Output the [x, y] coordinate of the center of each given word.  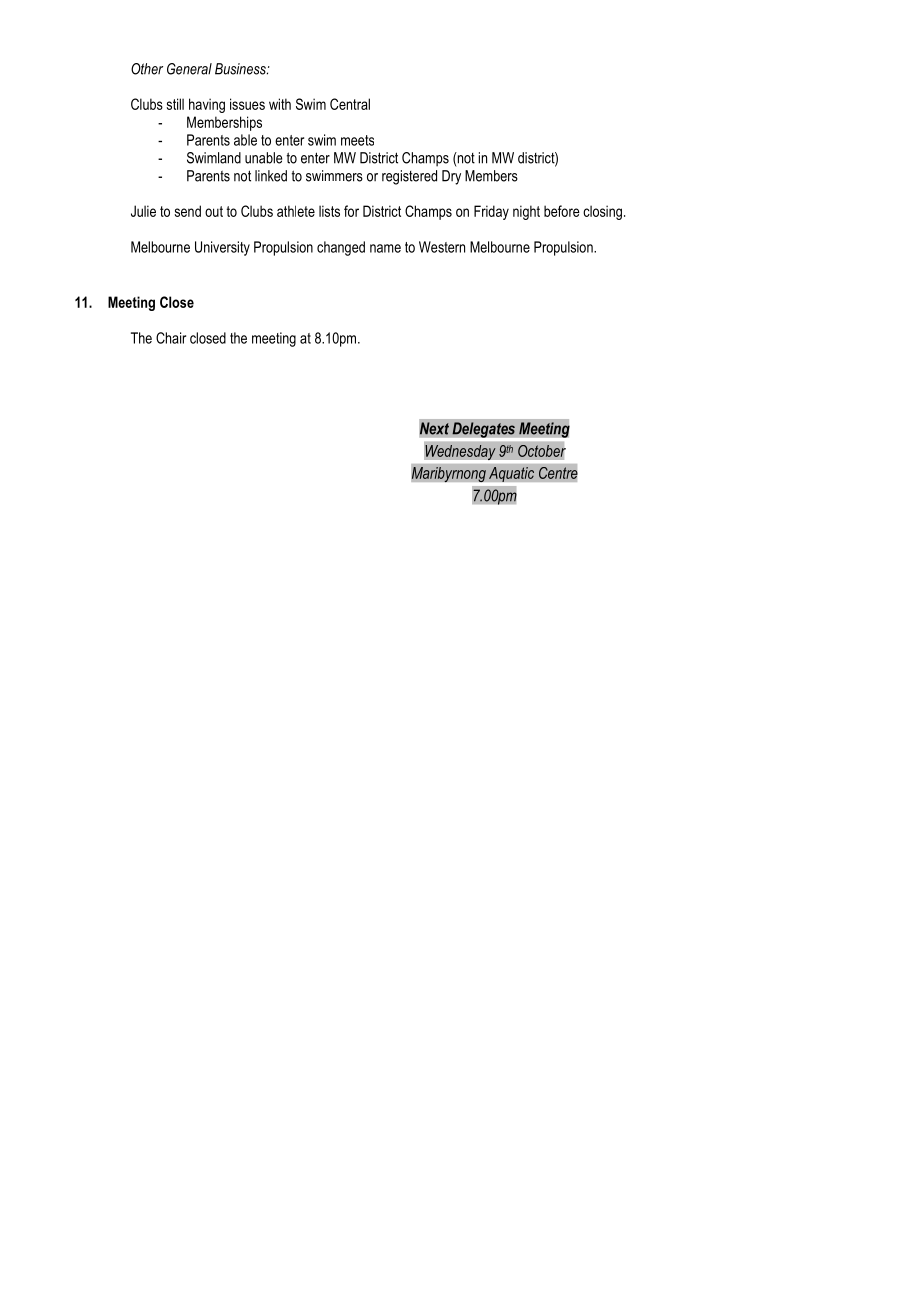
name [385, 248]
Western [442, 247]
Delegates [483, 430]
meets [357, 140]
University [222, 248]
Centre [558, 473]
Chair [171, 338]
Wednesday [460, 452]
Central [350, 104]
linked [271, 176]
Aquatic [511, 474]
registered [409, 177]
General [189, 69]
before [562, 211]
